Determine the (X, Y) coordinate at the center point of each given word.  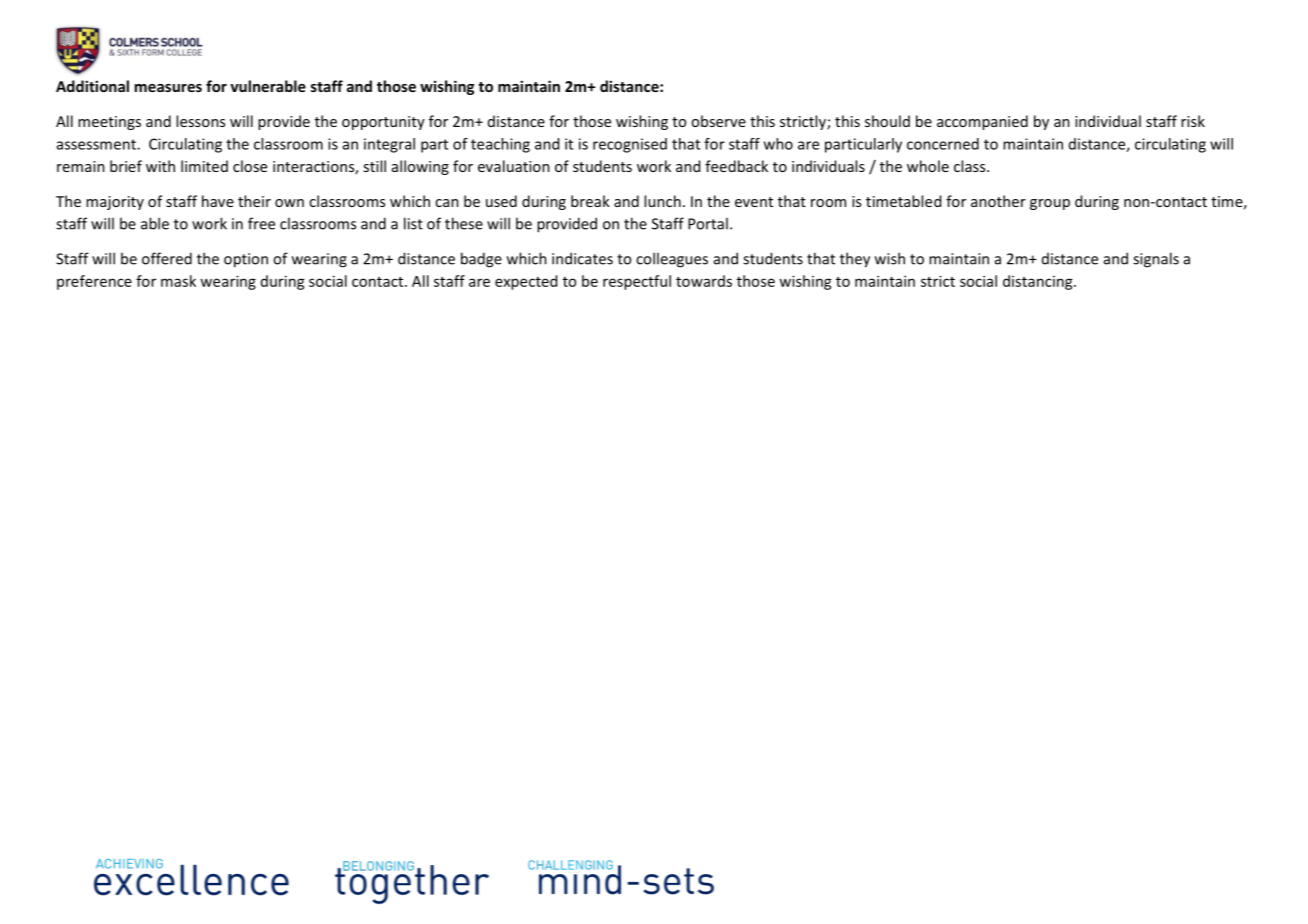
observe (718, 121)
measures (168, 88)
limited (204, 166)
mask (178, 281)
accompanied (982, 122)
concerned (943, 144)
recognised (630, 145)
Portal (708, 223)
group (1050, 204)
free (261, 223)
